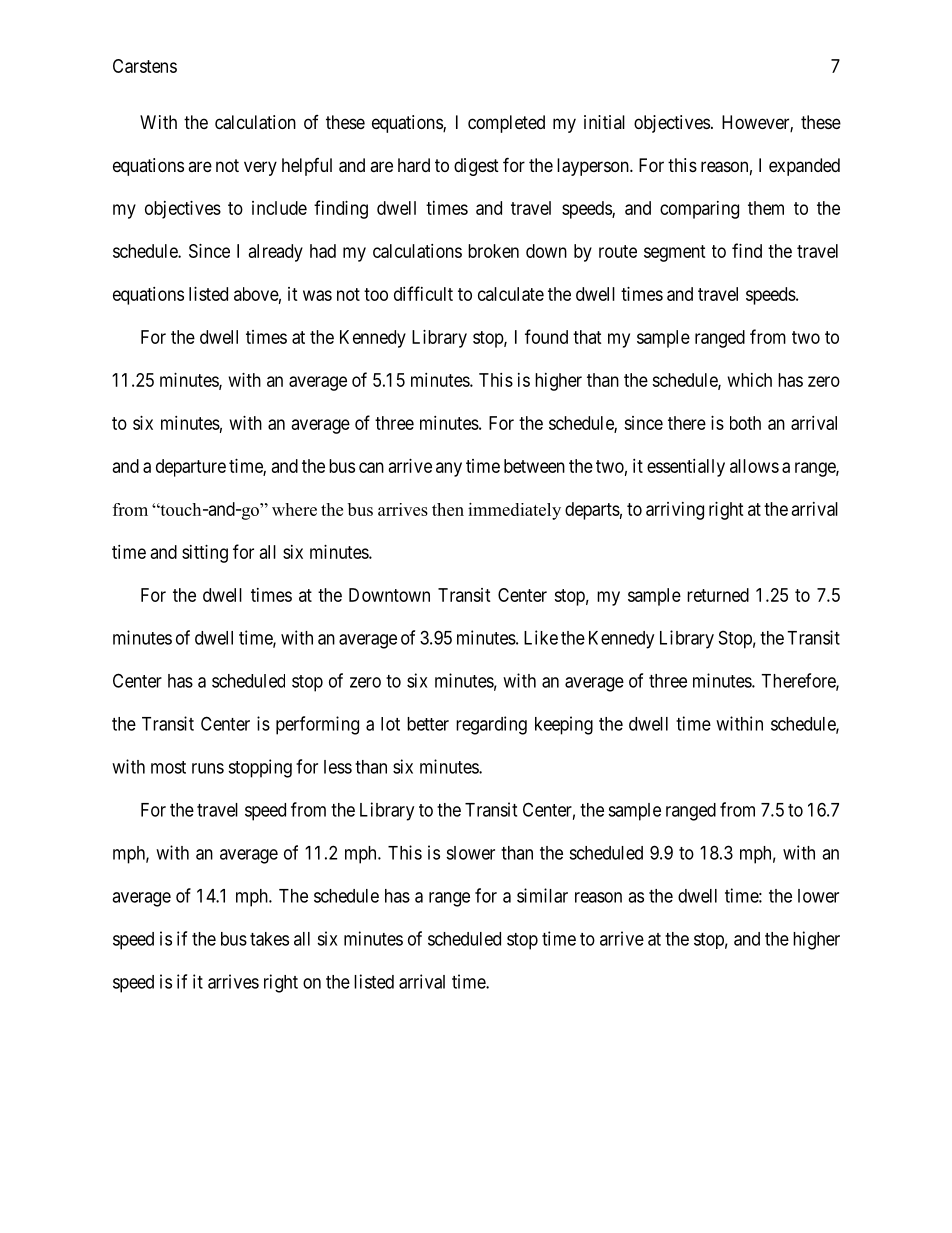  What do you see at coordinates (750, 380) in the screenshot?
I see `which` at bounding box center [750, 380].
